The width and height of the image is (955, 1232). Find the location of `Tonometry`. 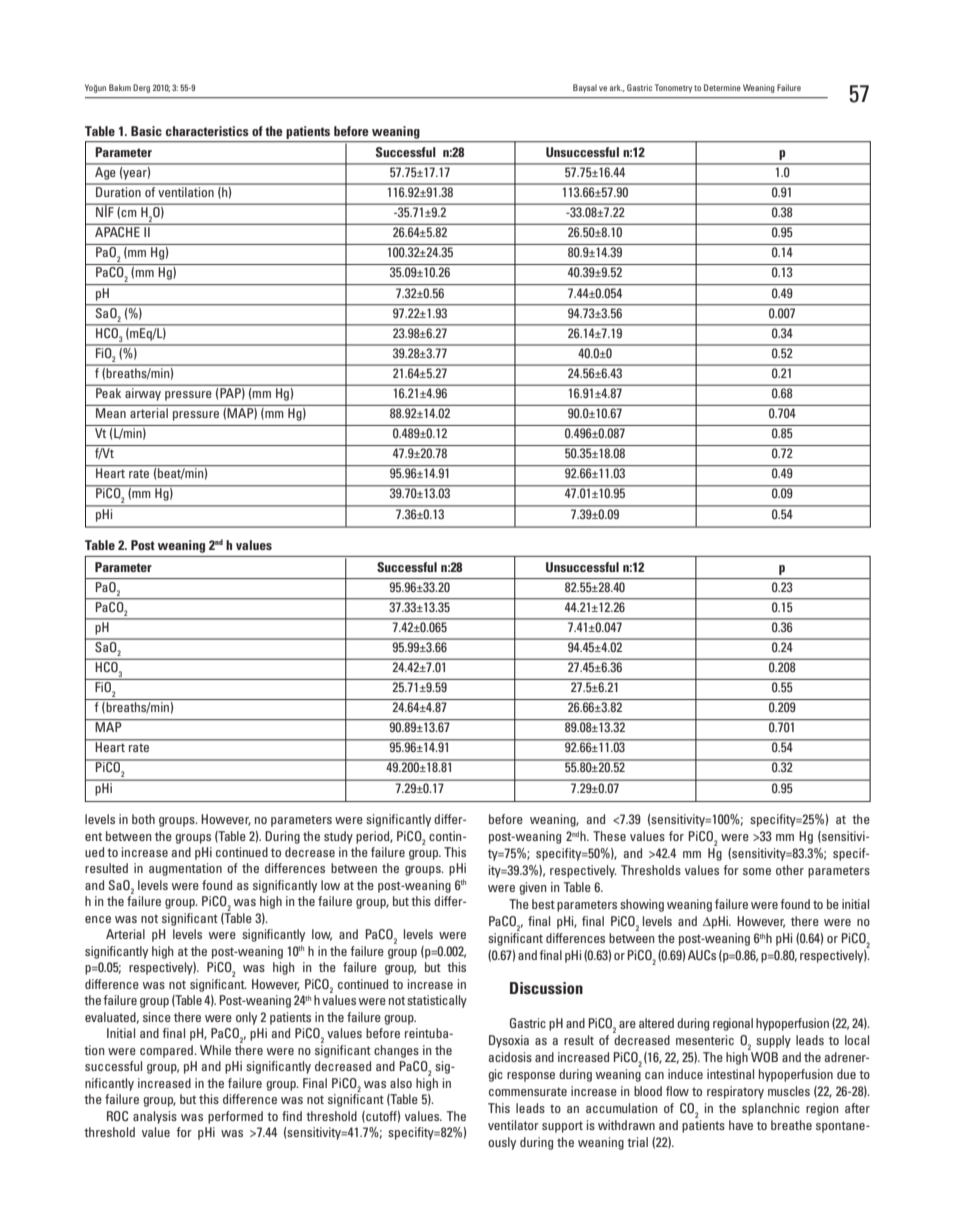

Tonometry is located at coordinates (673, 88).
